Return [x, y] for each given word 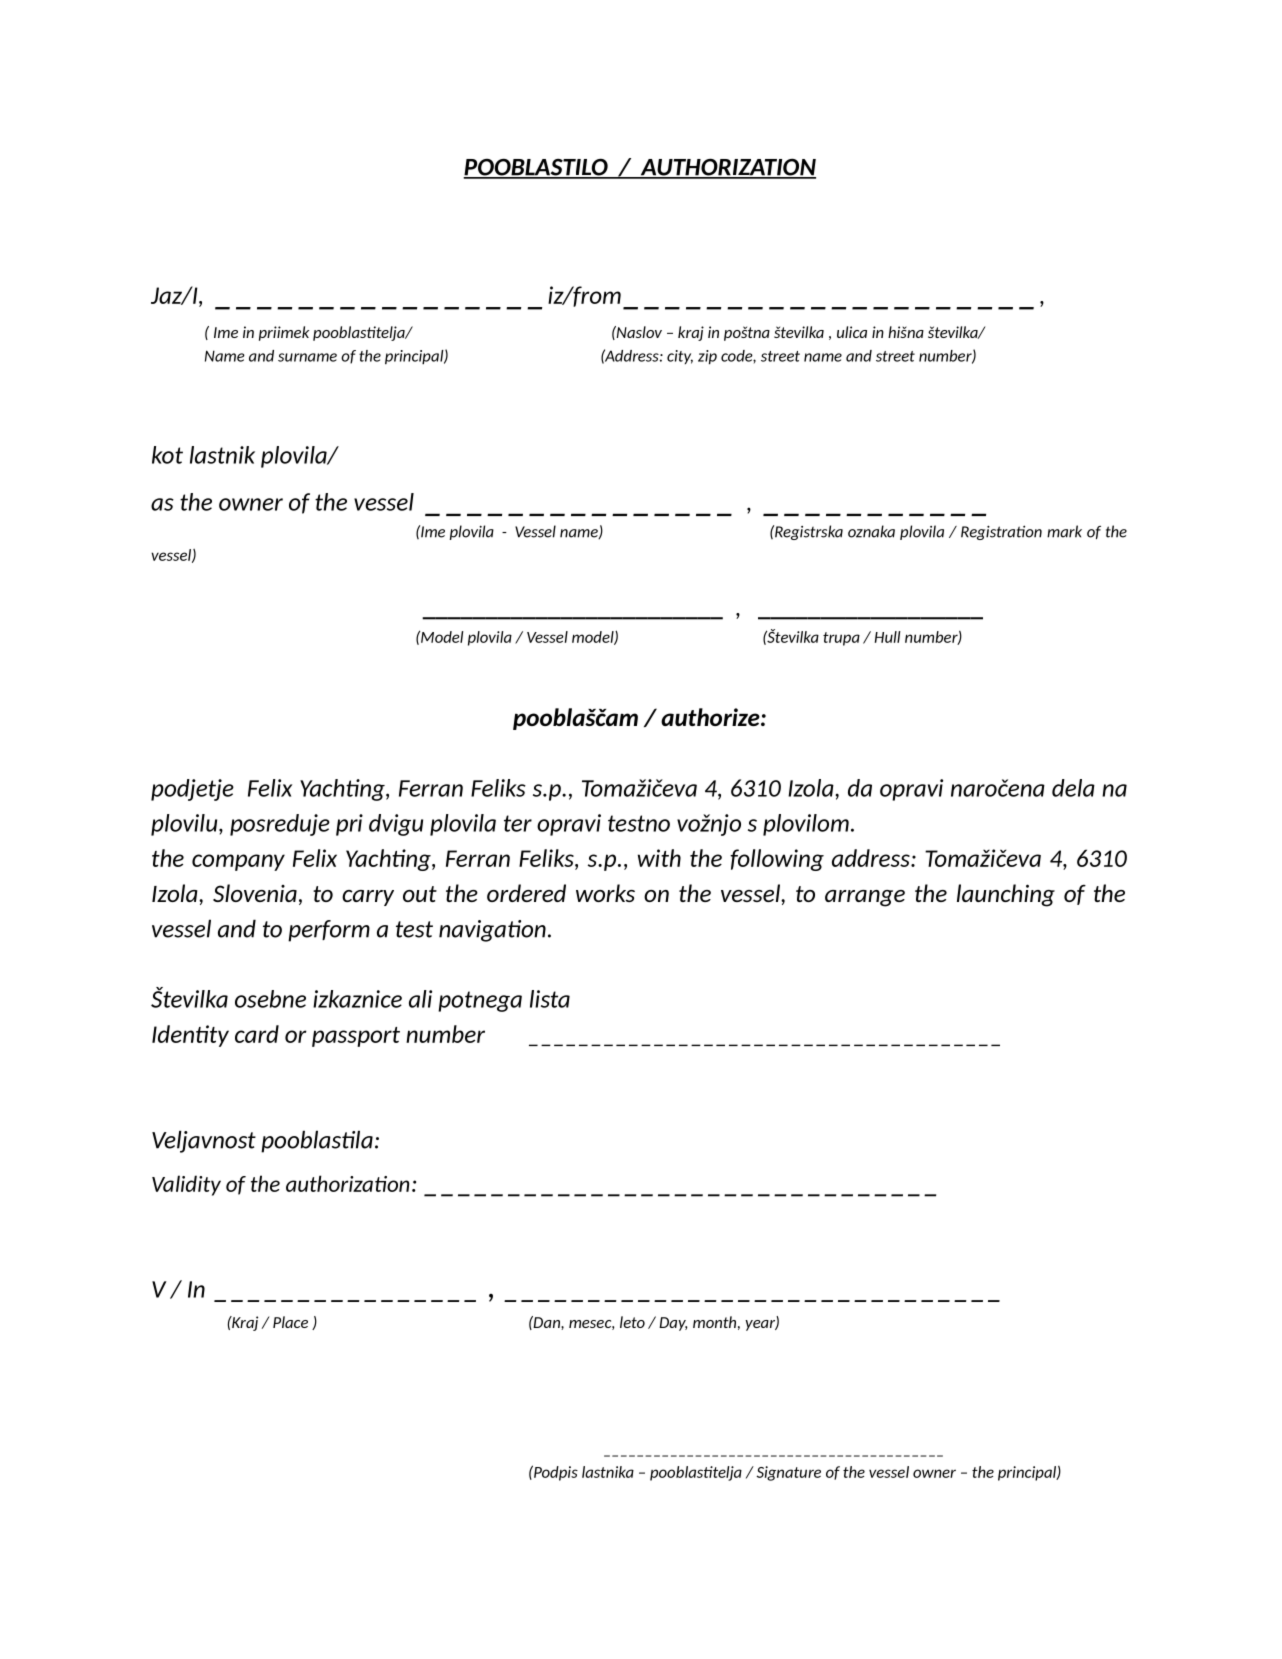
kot [167, 455]
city [680, 357]
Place [290, 1322]
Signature [788, 1473]
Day [673, 1324]
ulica [852, 332]
